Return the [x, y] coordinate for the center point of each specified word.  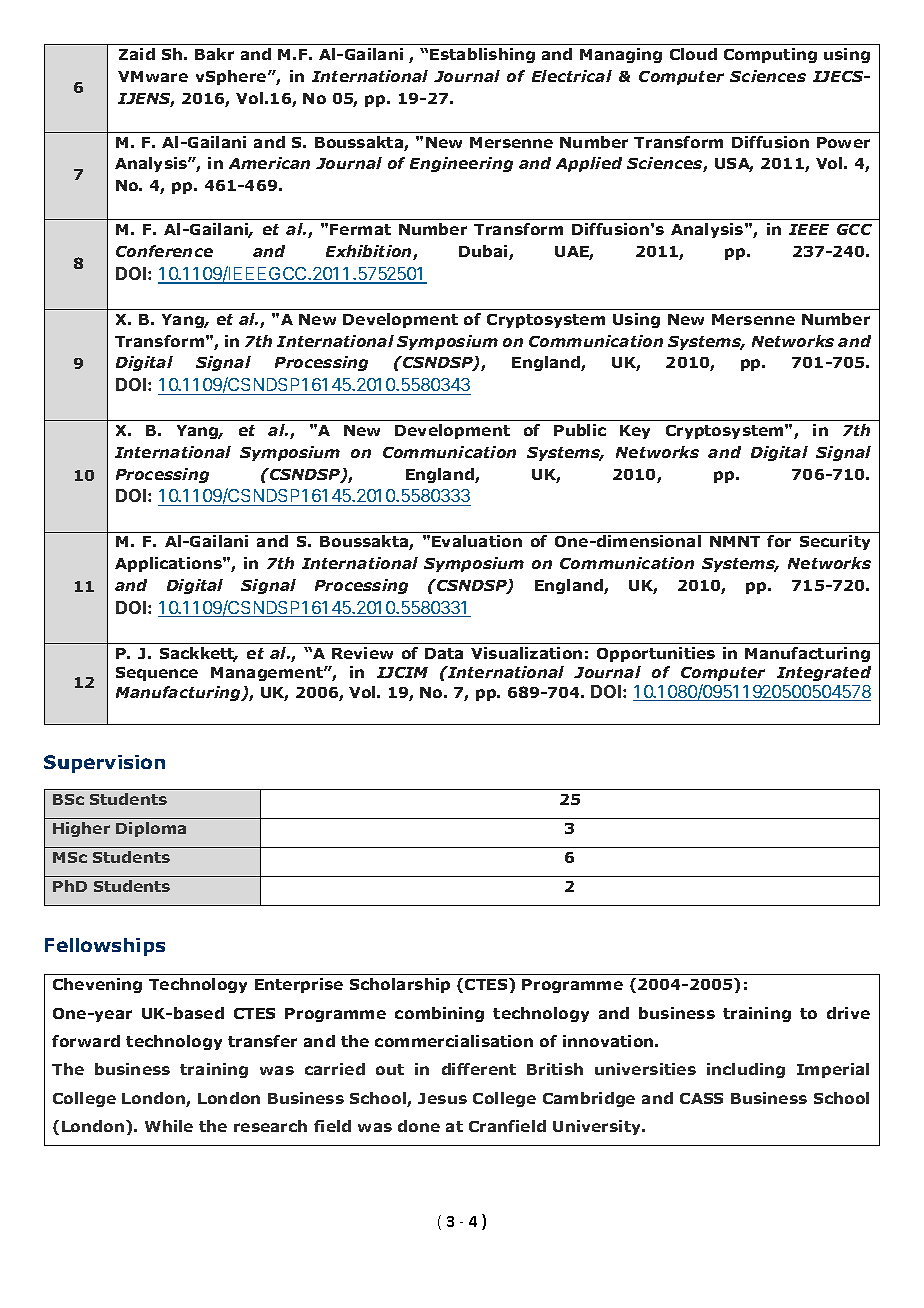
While [169, 1126]
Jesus [442, 1098]
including [746, 1070]
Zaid [137, 54]
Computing [770, 55]
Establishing [482, 55]
